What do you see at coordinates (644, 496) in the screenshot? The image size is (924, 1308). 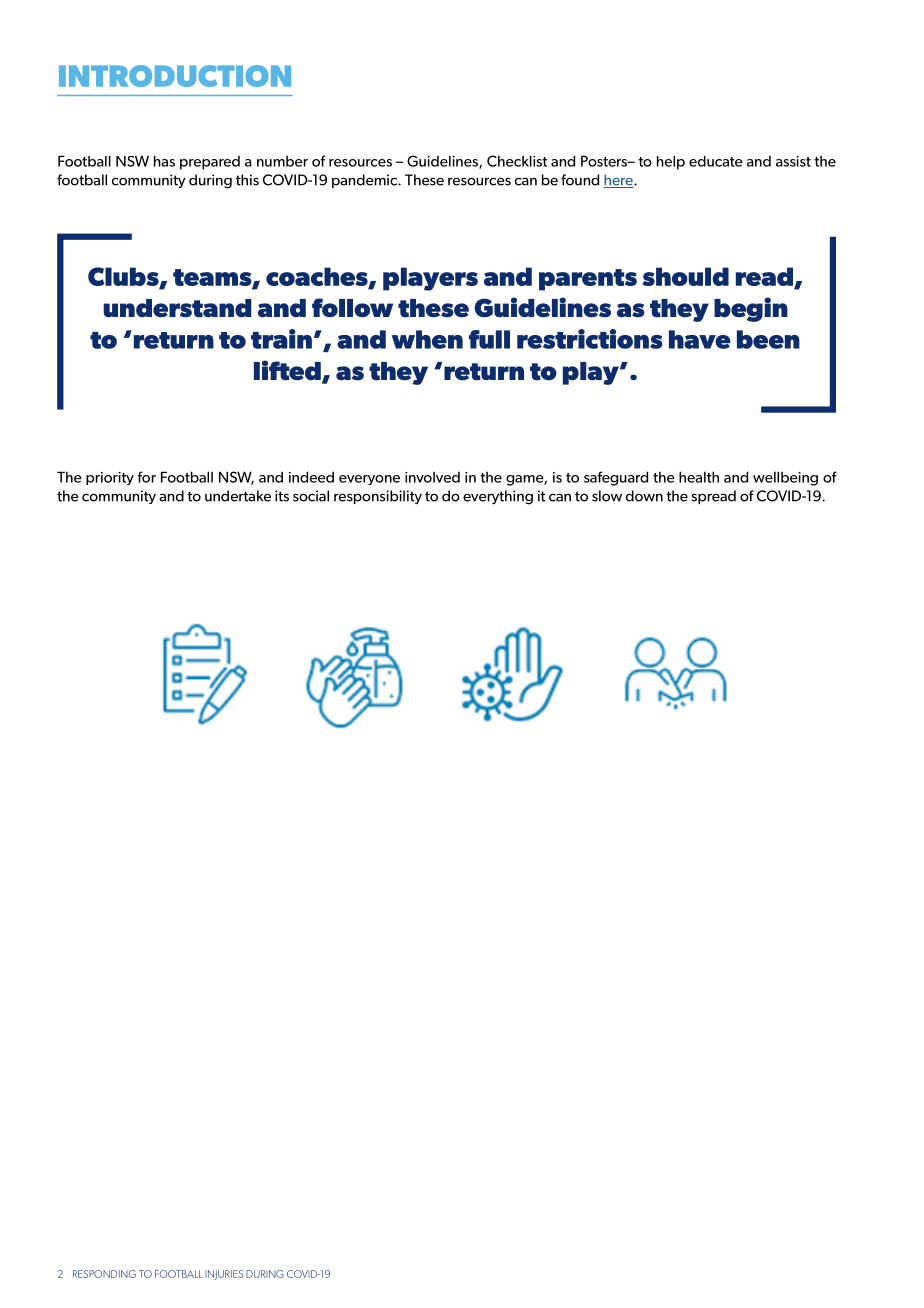 I see `down` at bounding box center [644, 496].
